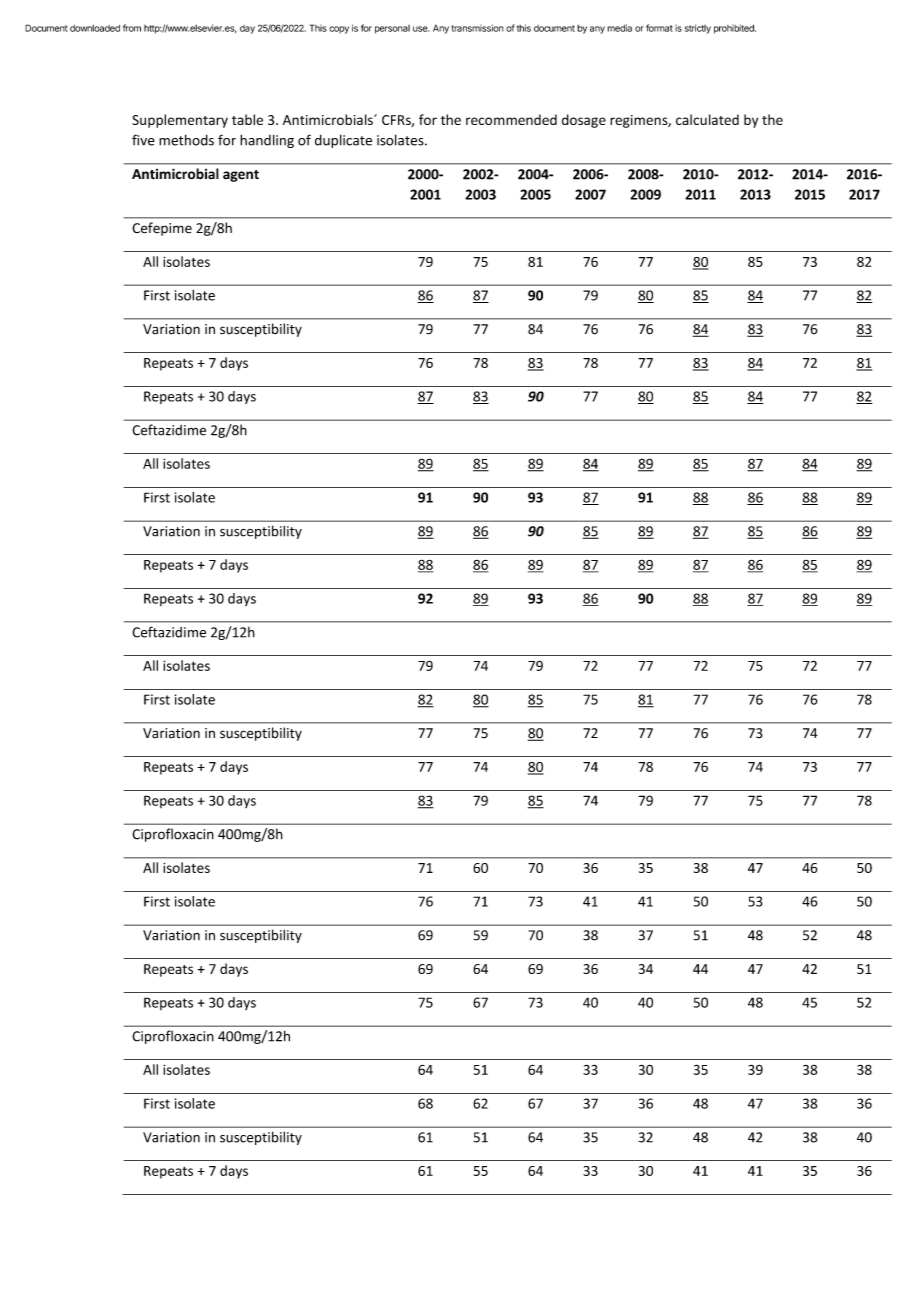 This screenshot has width=924, height=1308. What do you see at coordinates (659, 28) in the screenshot?
I see `format` at bounding box center [659, 28].
